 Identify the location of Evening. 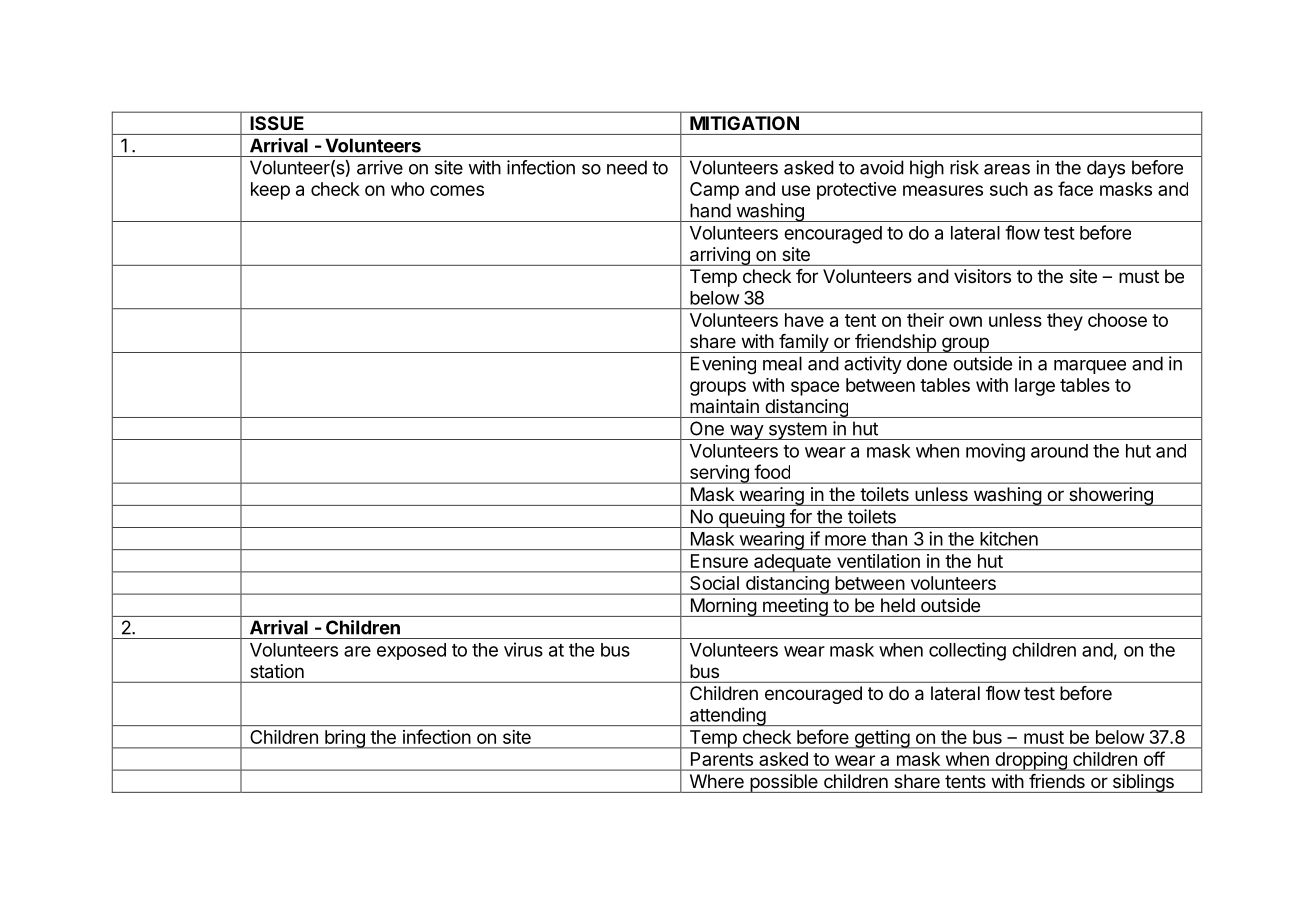
(723, 365).
